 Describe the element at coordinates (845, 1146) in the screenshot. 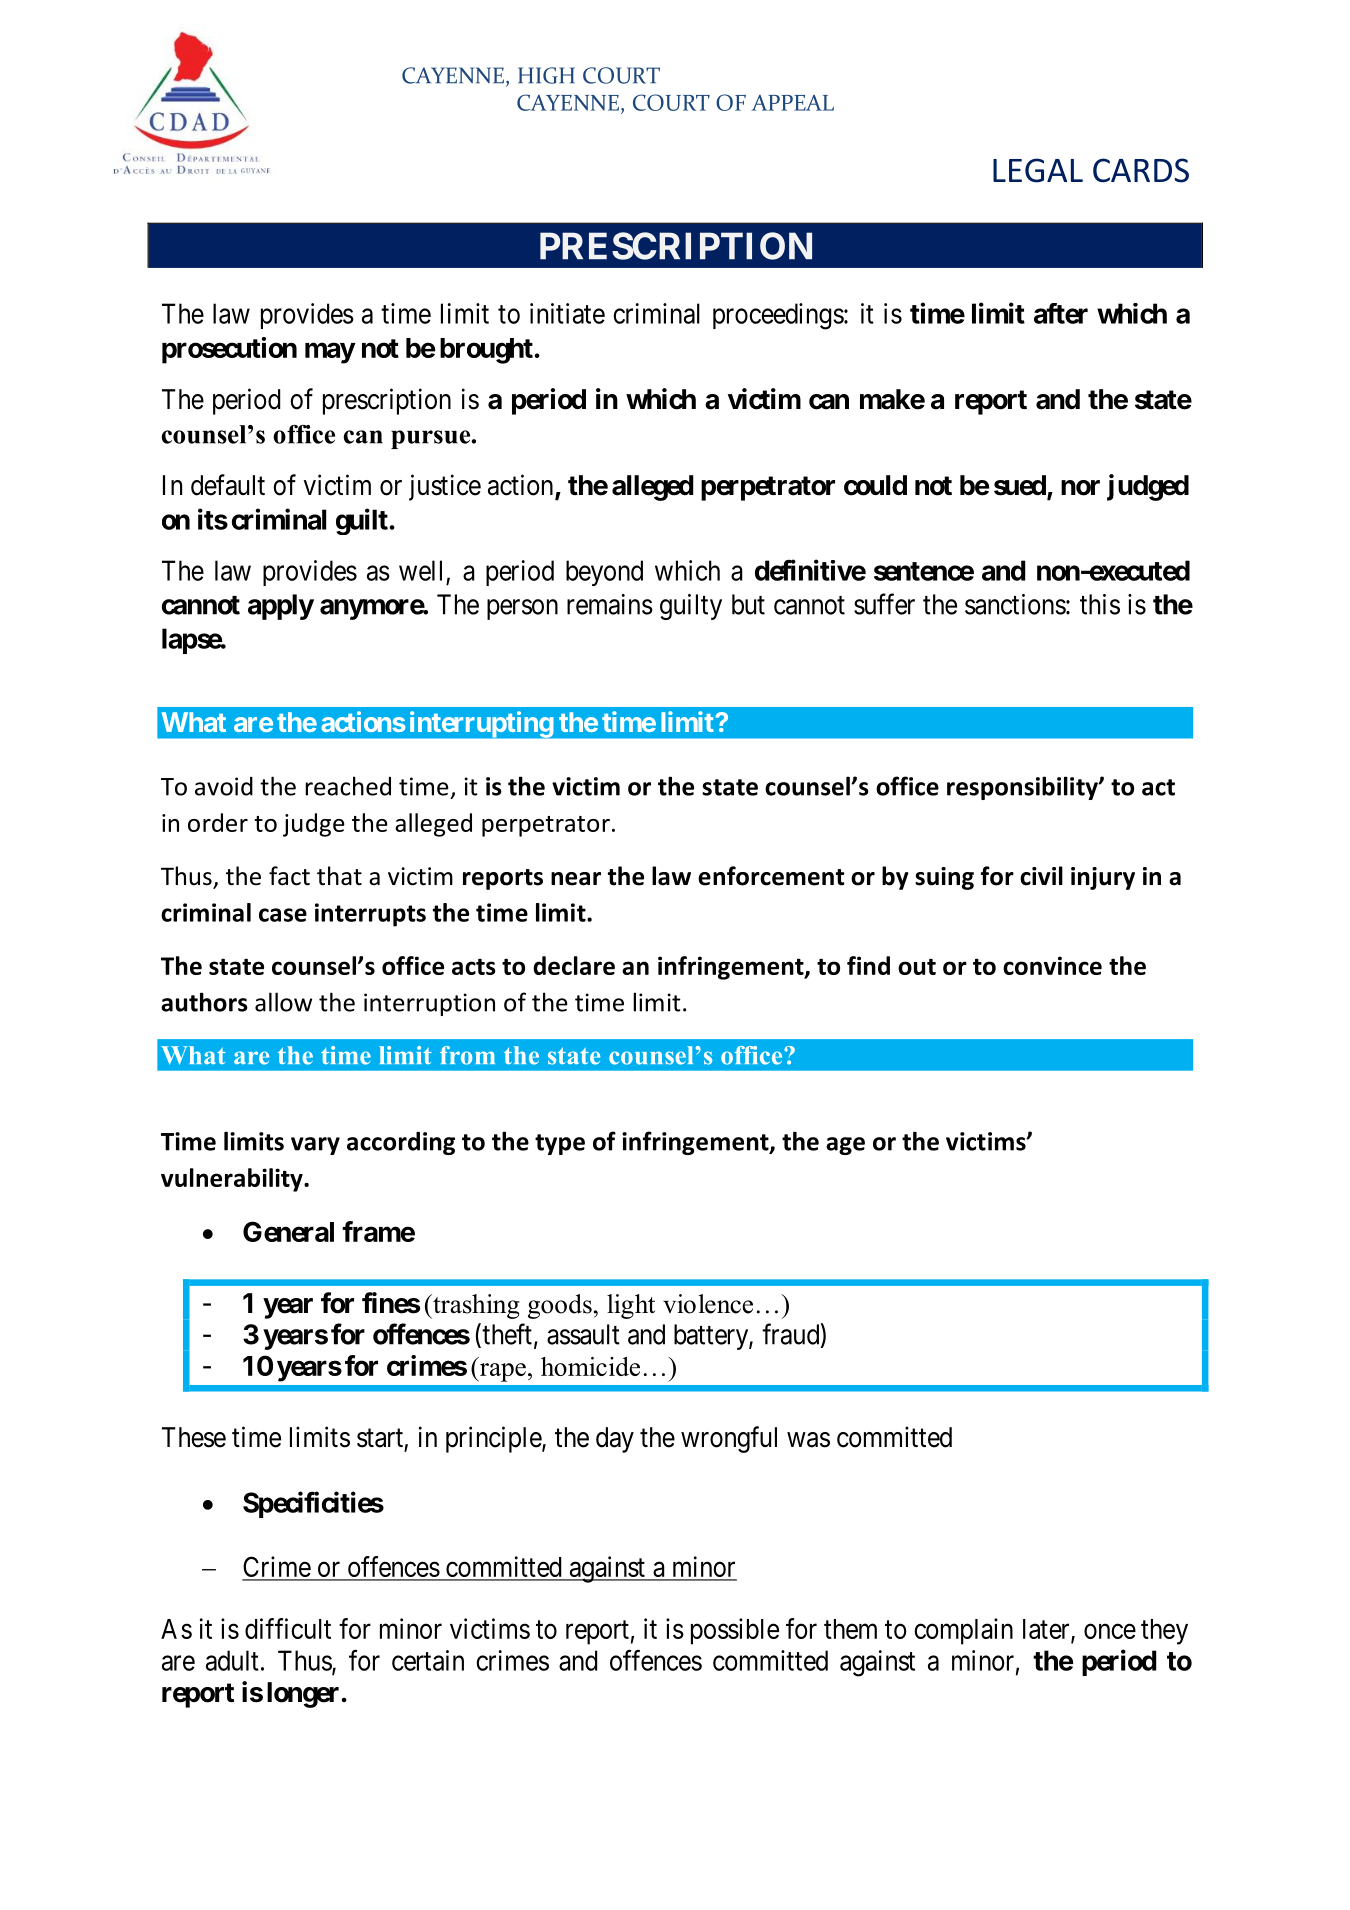

I see `age` at that location.
